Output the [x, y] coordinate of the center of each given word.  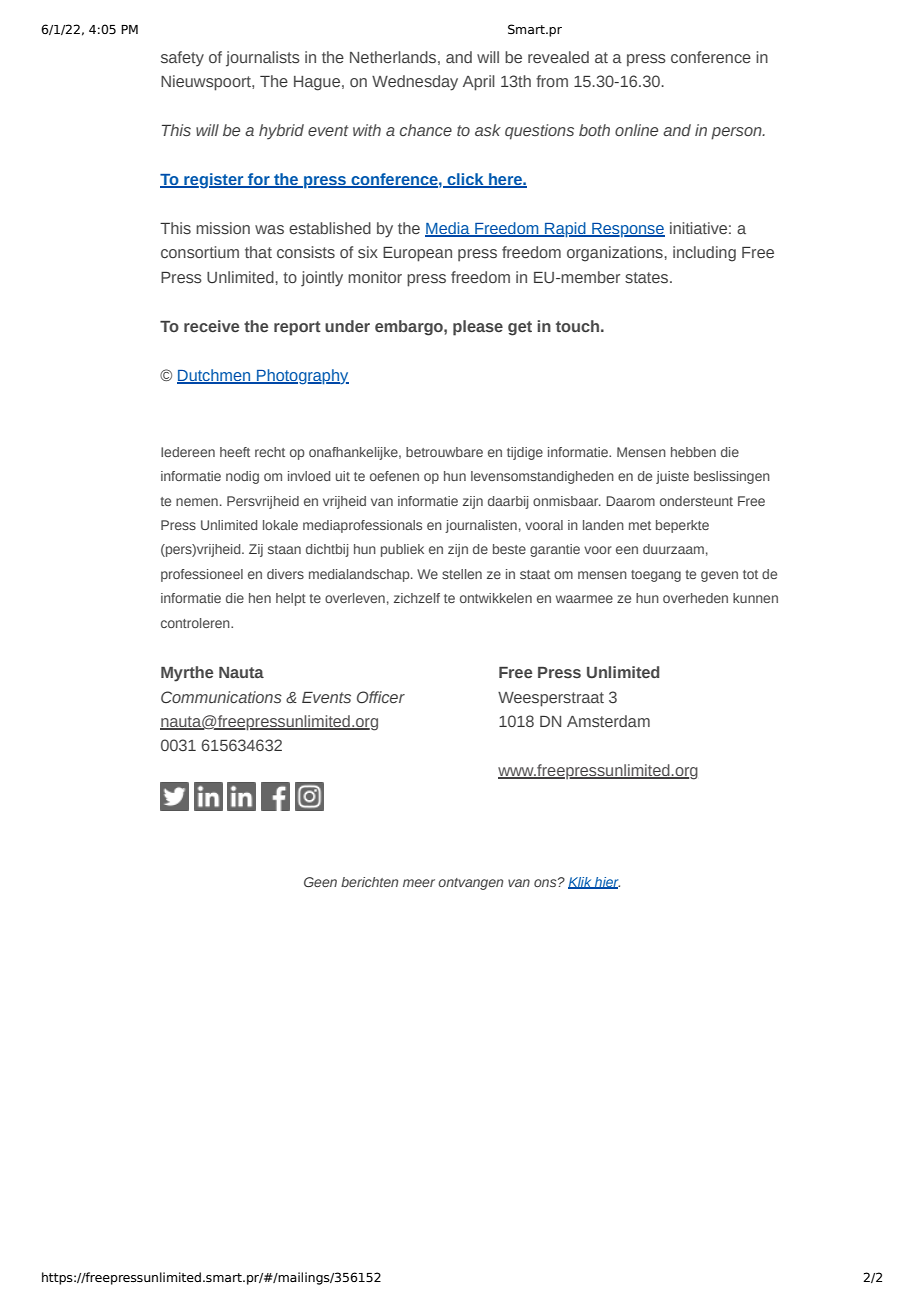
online [636, 130]
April [479, 83]
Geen [320, 882]
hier [606, 883]
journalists [263, 59]
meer [419, 883]
